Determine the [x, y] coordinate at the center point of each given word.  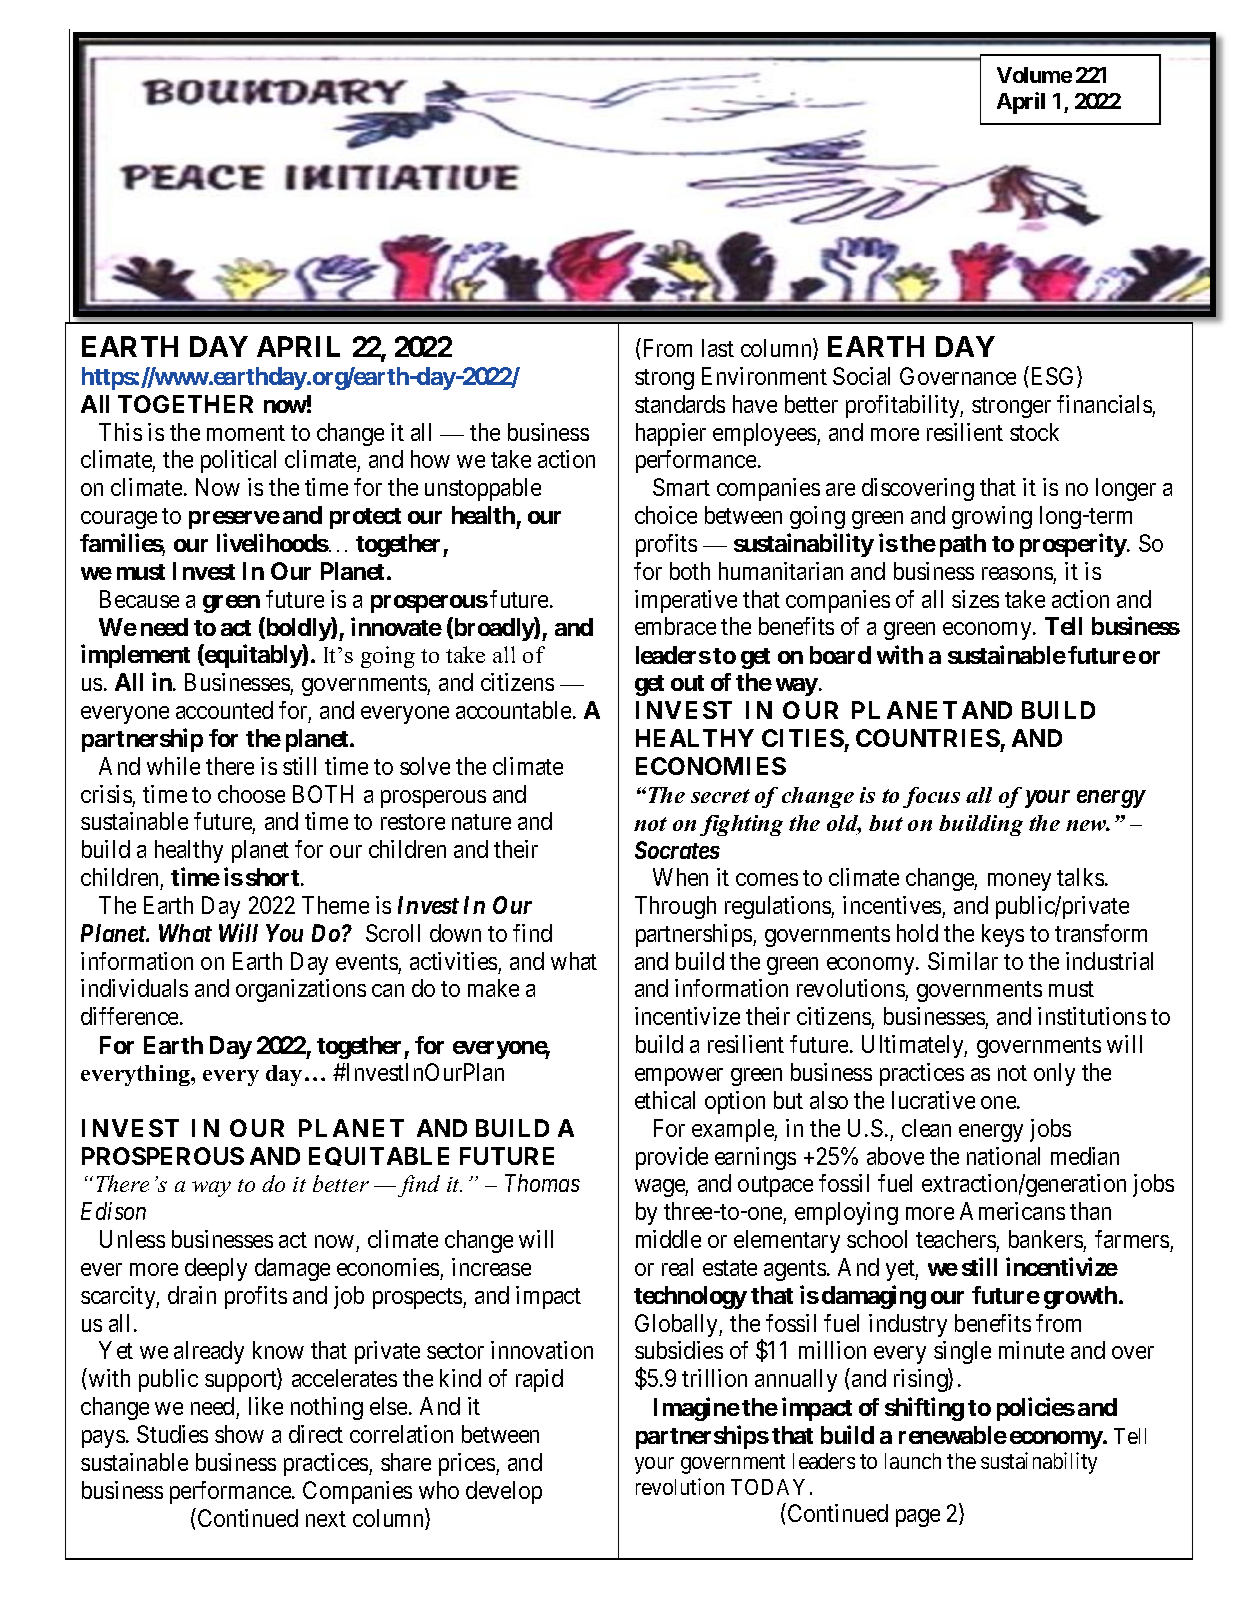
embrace [675, 626]
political [238, 461]
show [239, 1434]
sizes [975, 599]
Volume [1034, 75]
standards [680, 404]
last [718, 348]
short [274, 877]
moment [246, 433]
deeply [216, 1269]
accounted [224, 710]
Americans [1012, 1211]
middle [668, 1239]
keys [1003, 935]
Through [675, 907]
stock [1034, 432]
